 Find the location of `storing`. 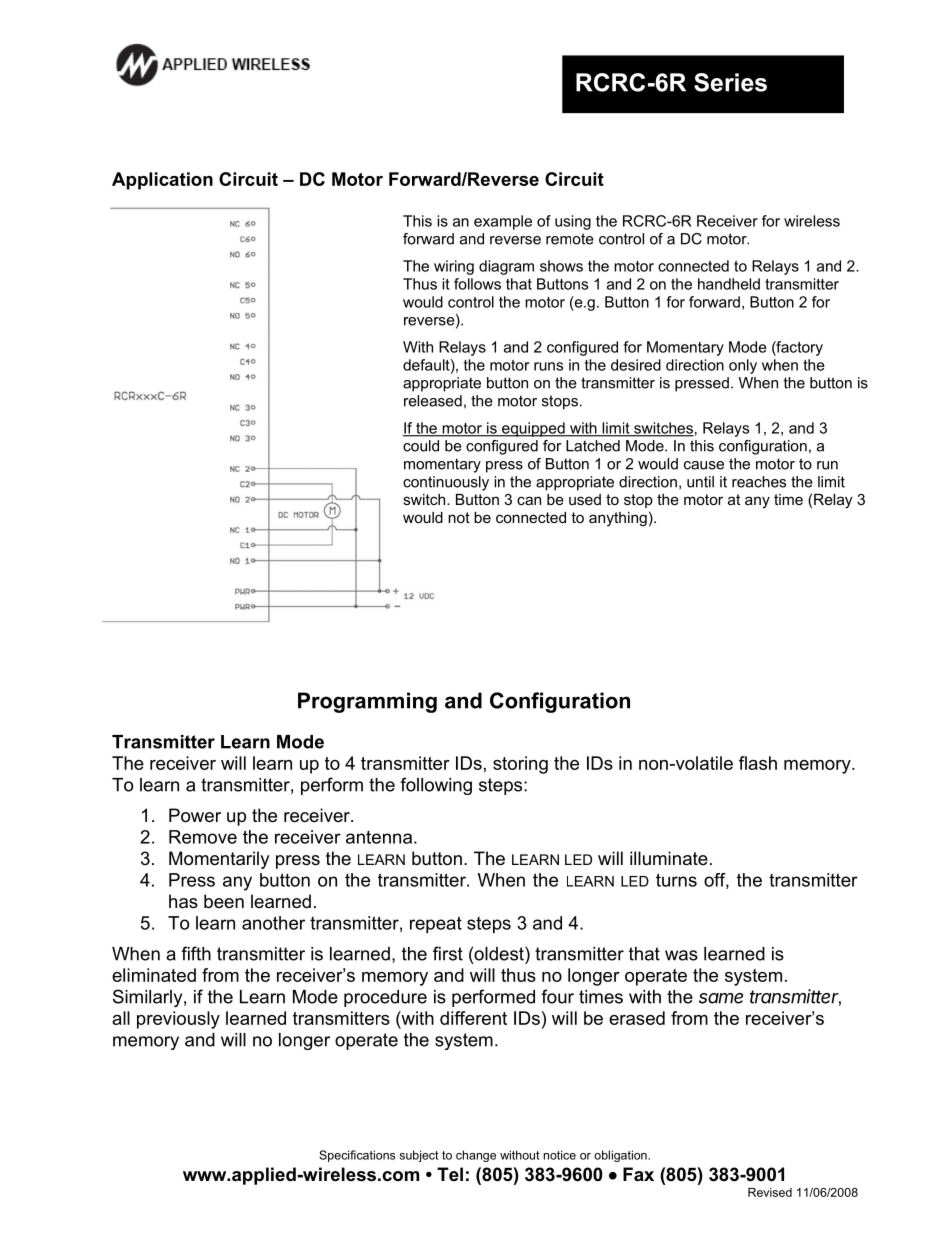

storing is located at coordinates (520, 765).
